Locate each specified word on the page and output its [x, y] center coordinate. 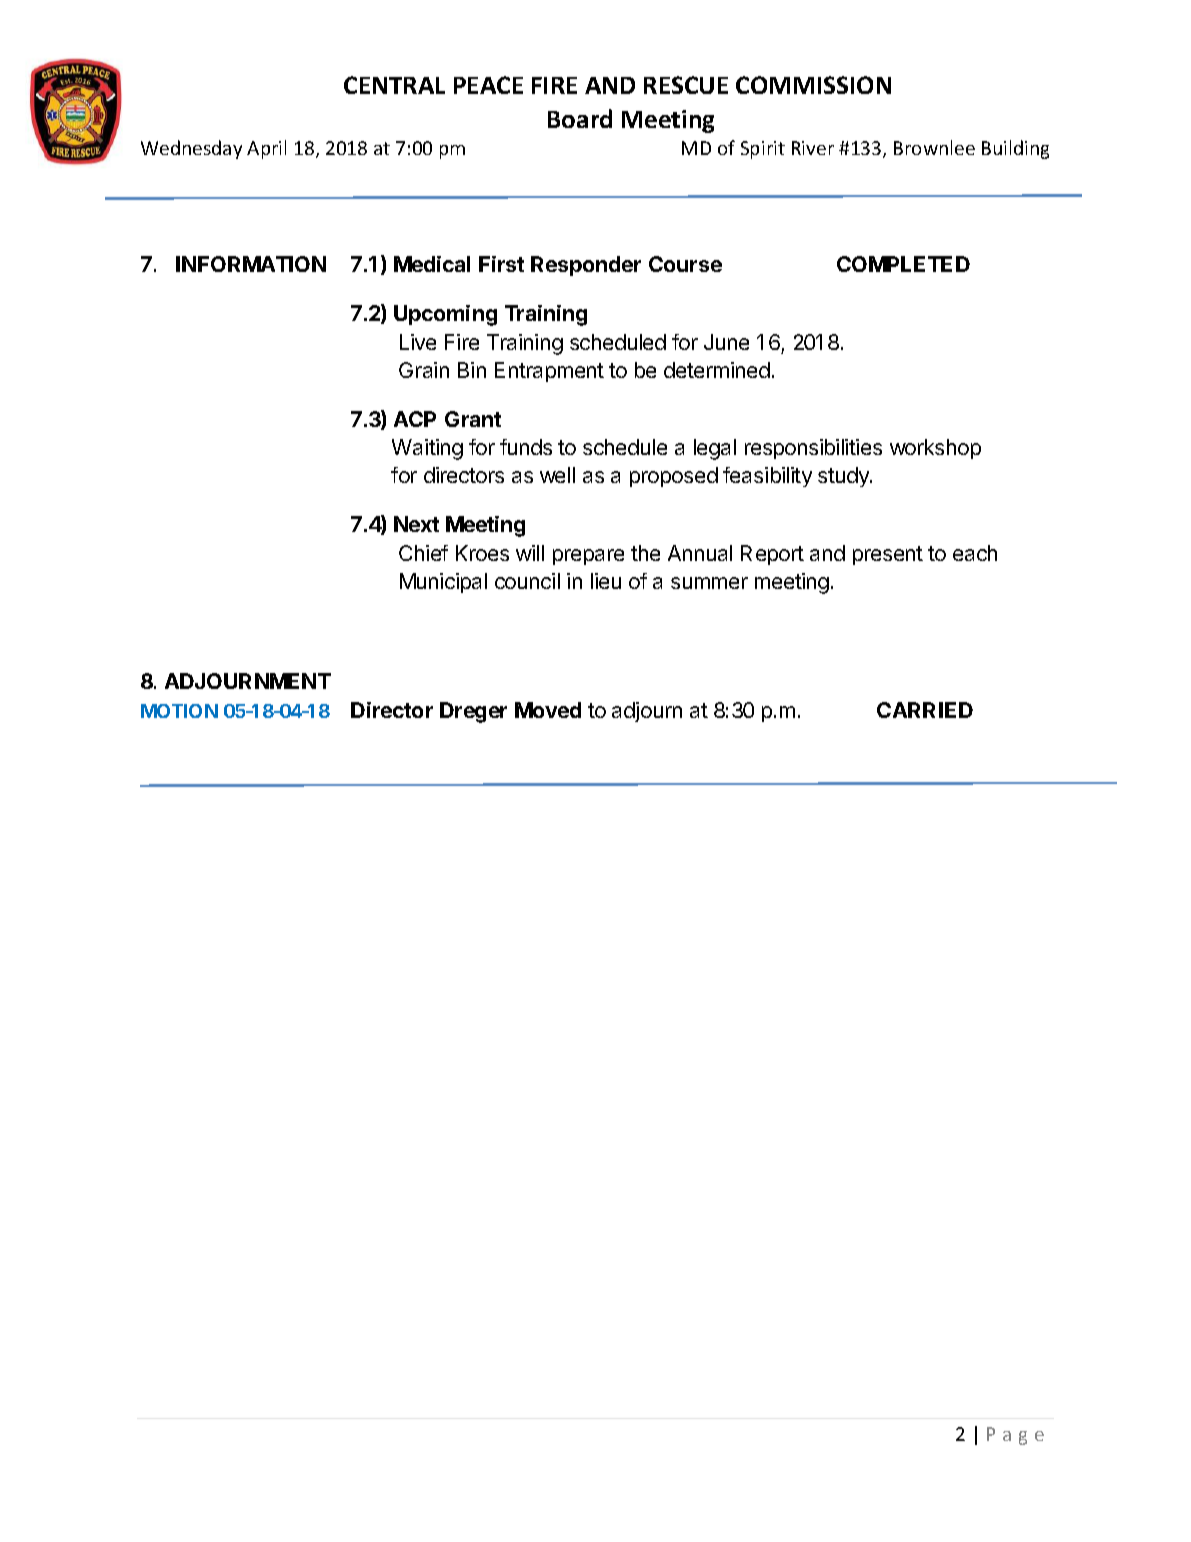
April [266, 149]
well [557, 475]
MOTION [179, 711]
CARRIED [925, 710]
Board [580, 118]
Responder [586, 266]
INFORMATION [251, 264]
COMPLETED [903, 264]
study [844, 477]
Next [416, 524]
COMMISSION [813, 85]
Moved [548, 710]
